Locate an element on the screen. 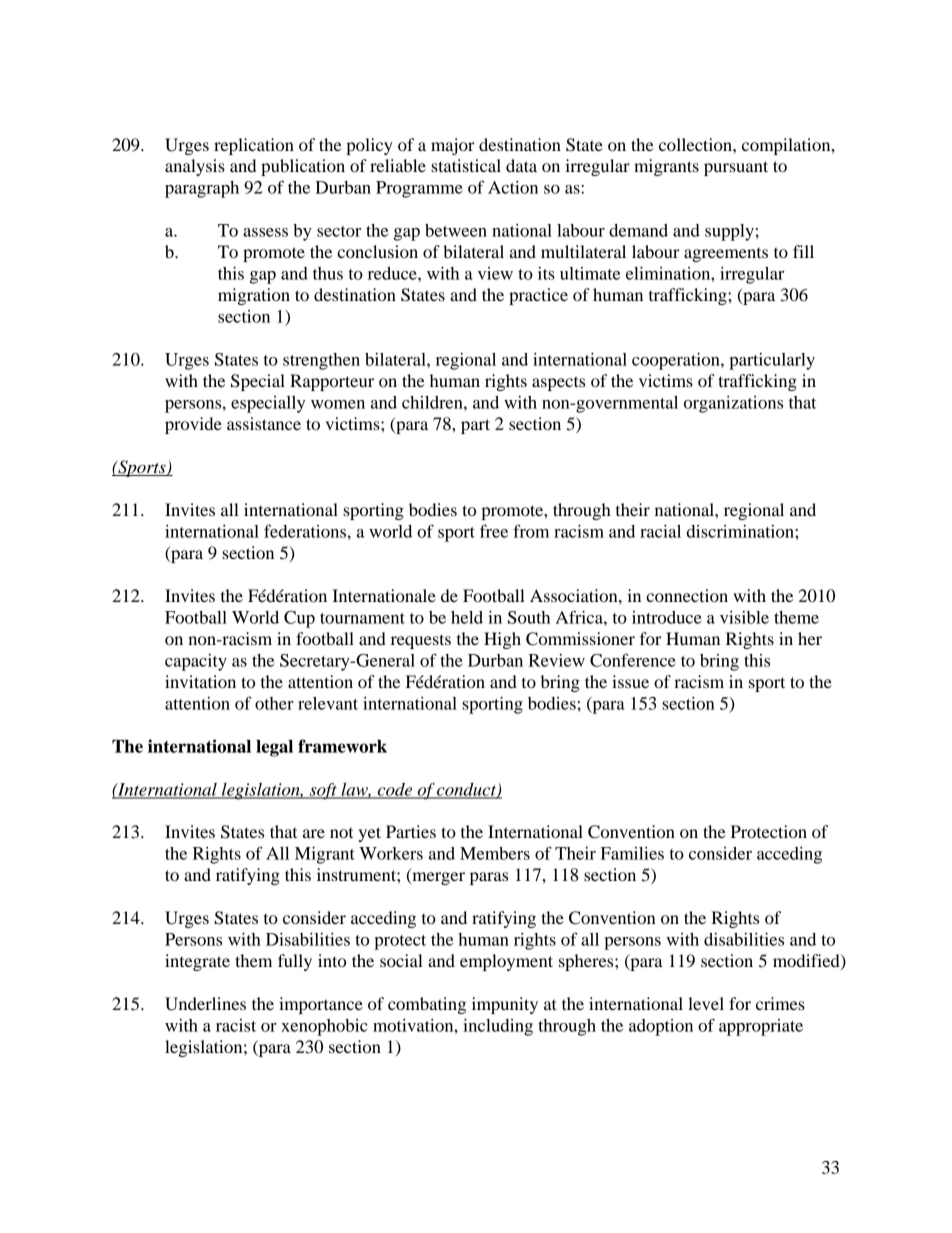 Image resolution: width=952 pixels, height=1233 pixels. pursuant is located at coordinates (736, 168).
